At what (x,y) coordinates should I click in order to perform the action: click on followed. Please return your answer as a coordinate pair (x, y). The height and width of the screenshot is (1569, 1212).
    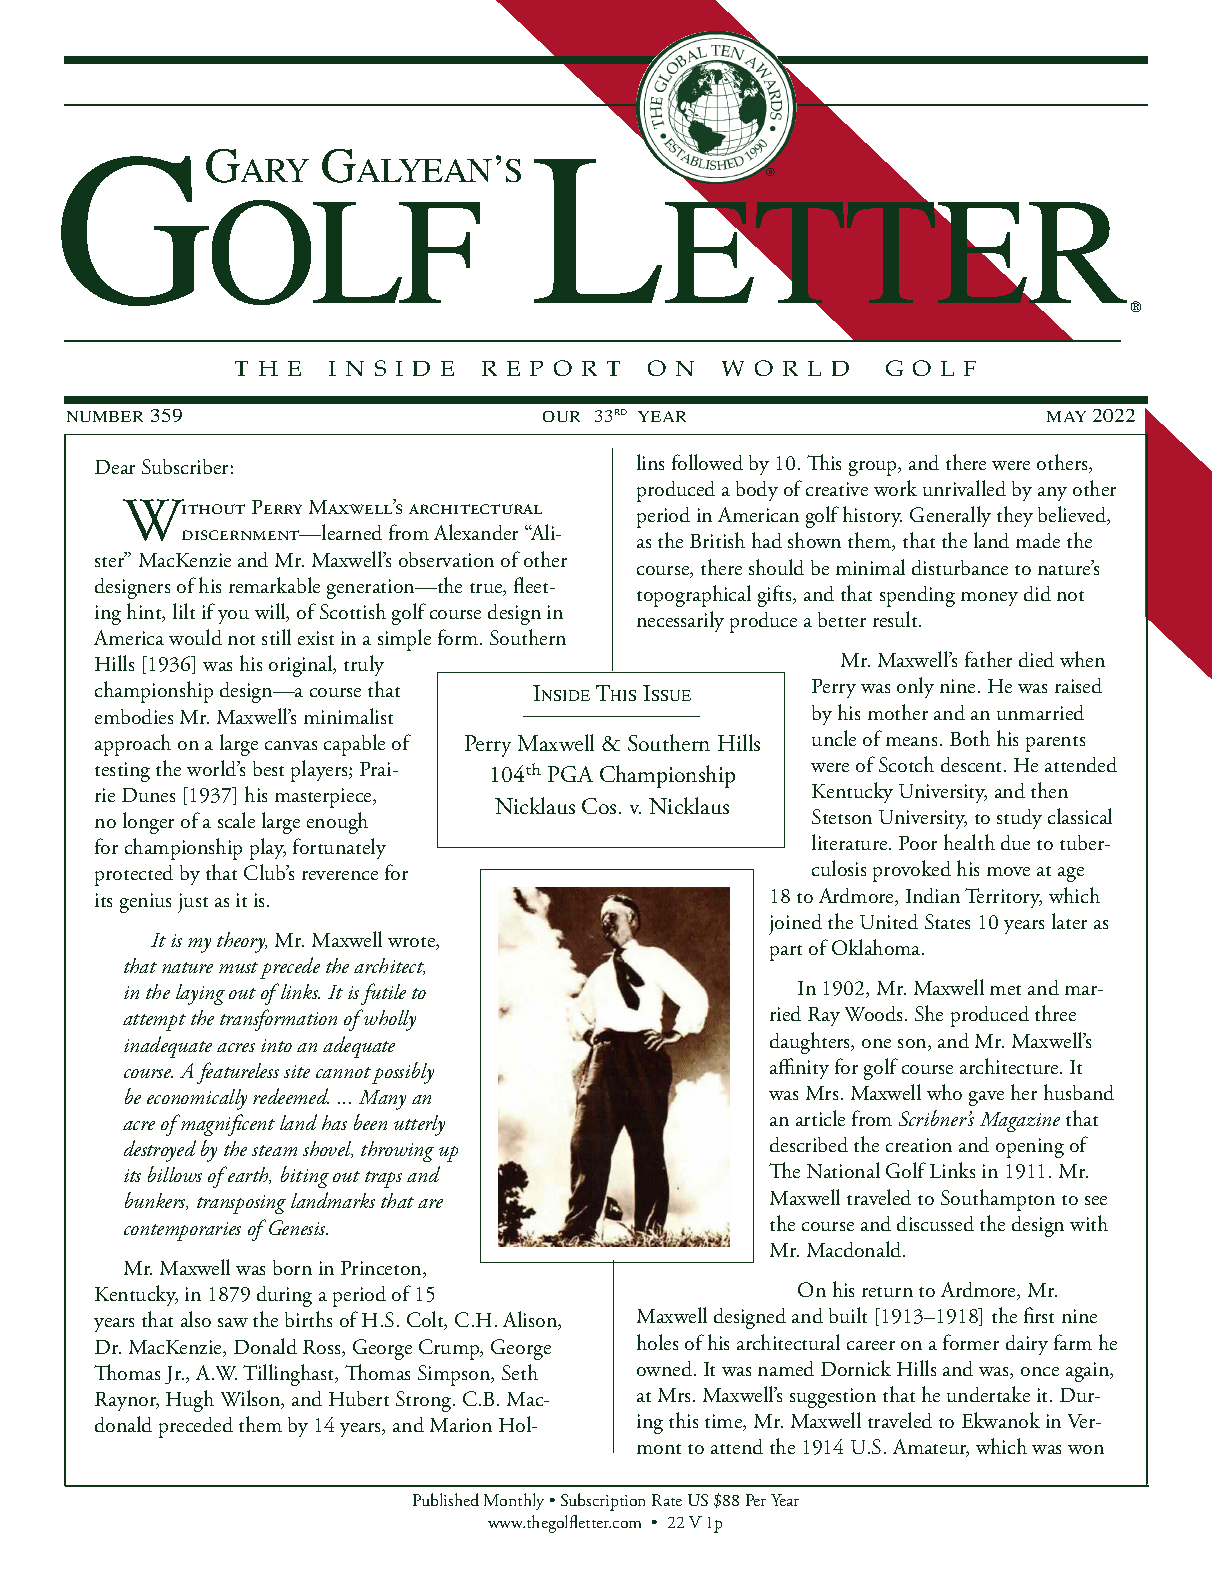
    Looking at the image, I should click on (707, 462).
